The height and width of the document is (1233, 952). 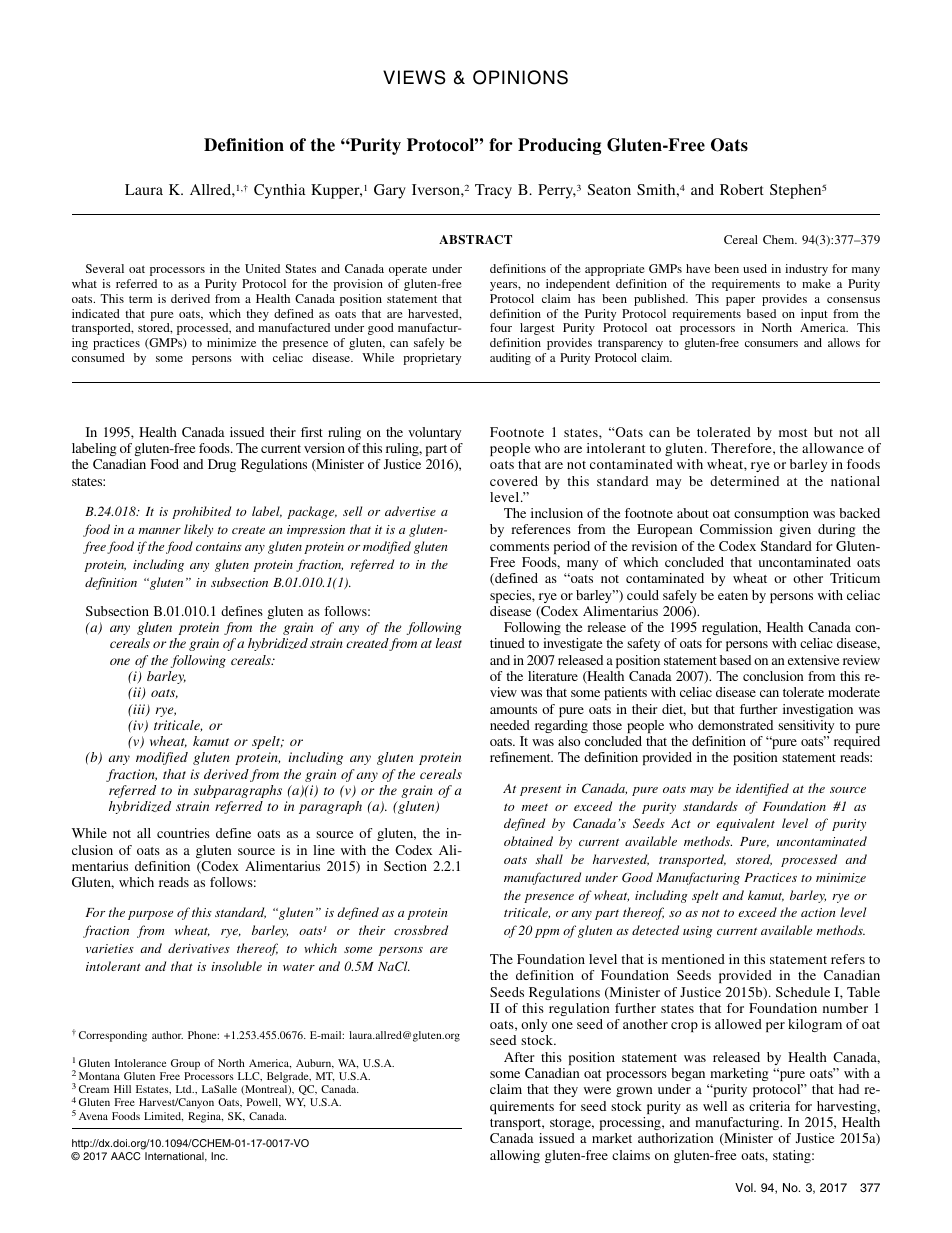 What do you see at coordinates (742, 189) in the document?
I see `Robert` at bounding box center [742, 189].
